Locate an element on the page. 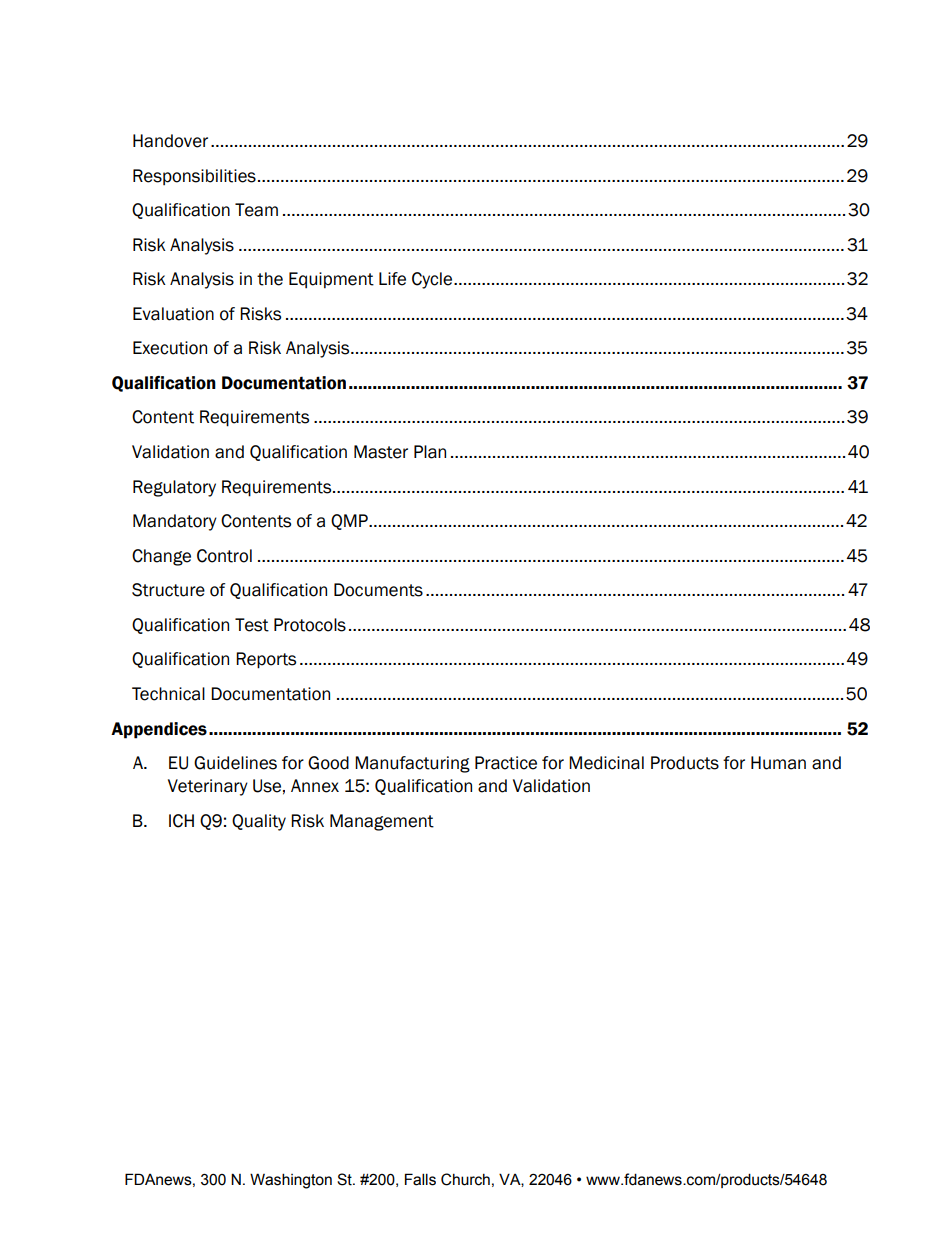 The image size is (952, 1233). Practice is located at coordinates (506, 763).
